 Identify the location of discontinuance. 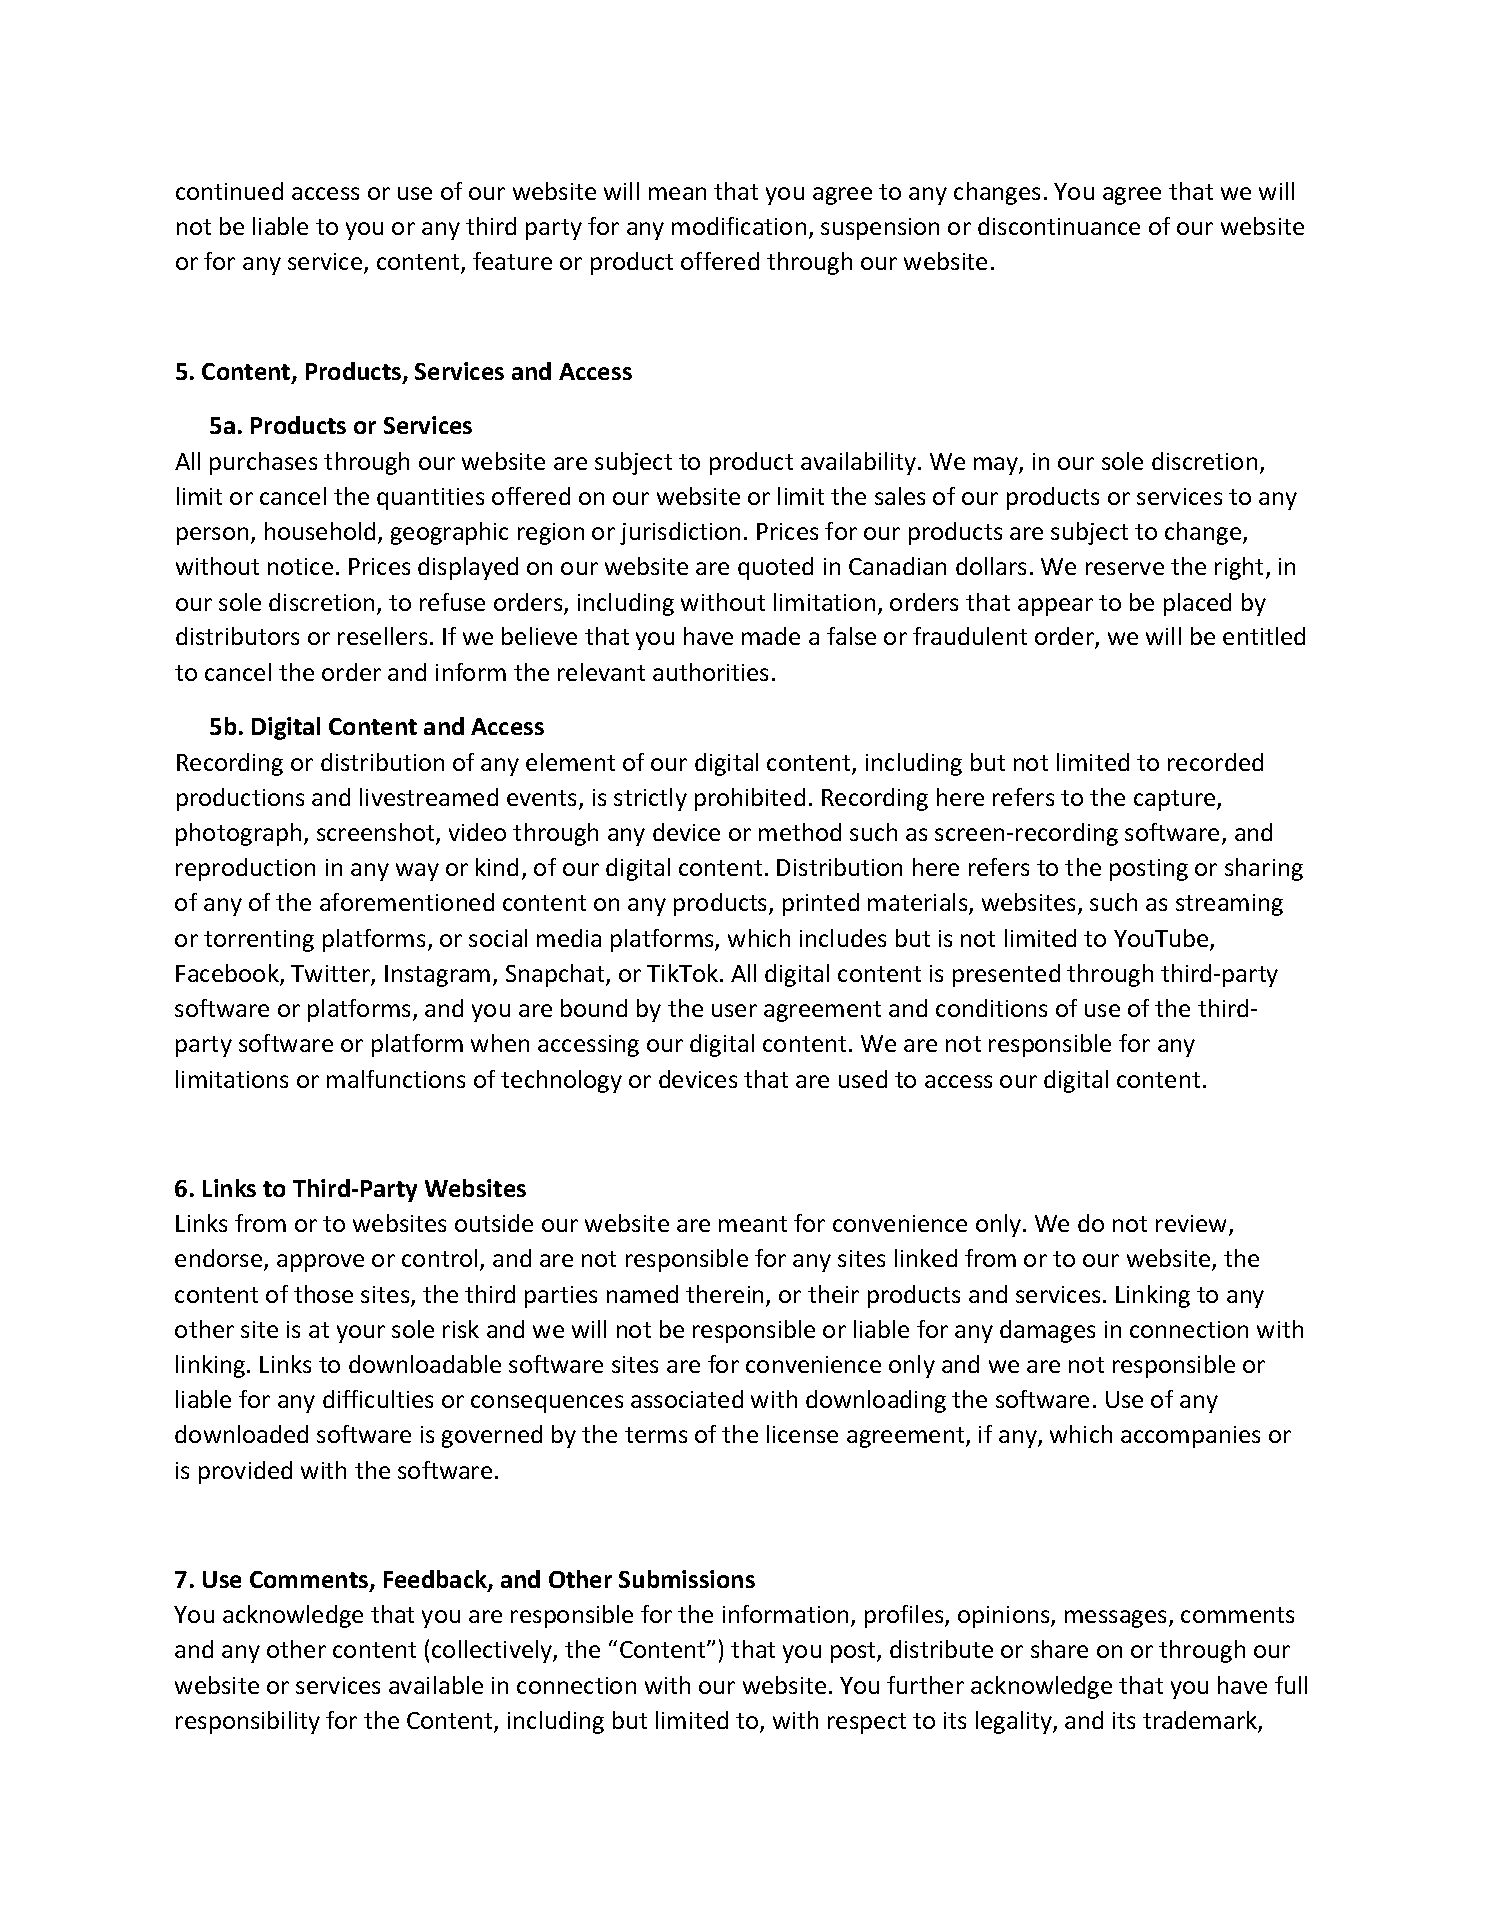
(1059, 226).
